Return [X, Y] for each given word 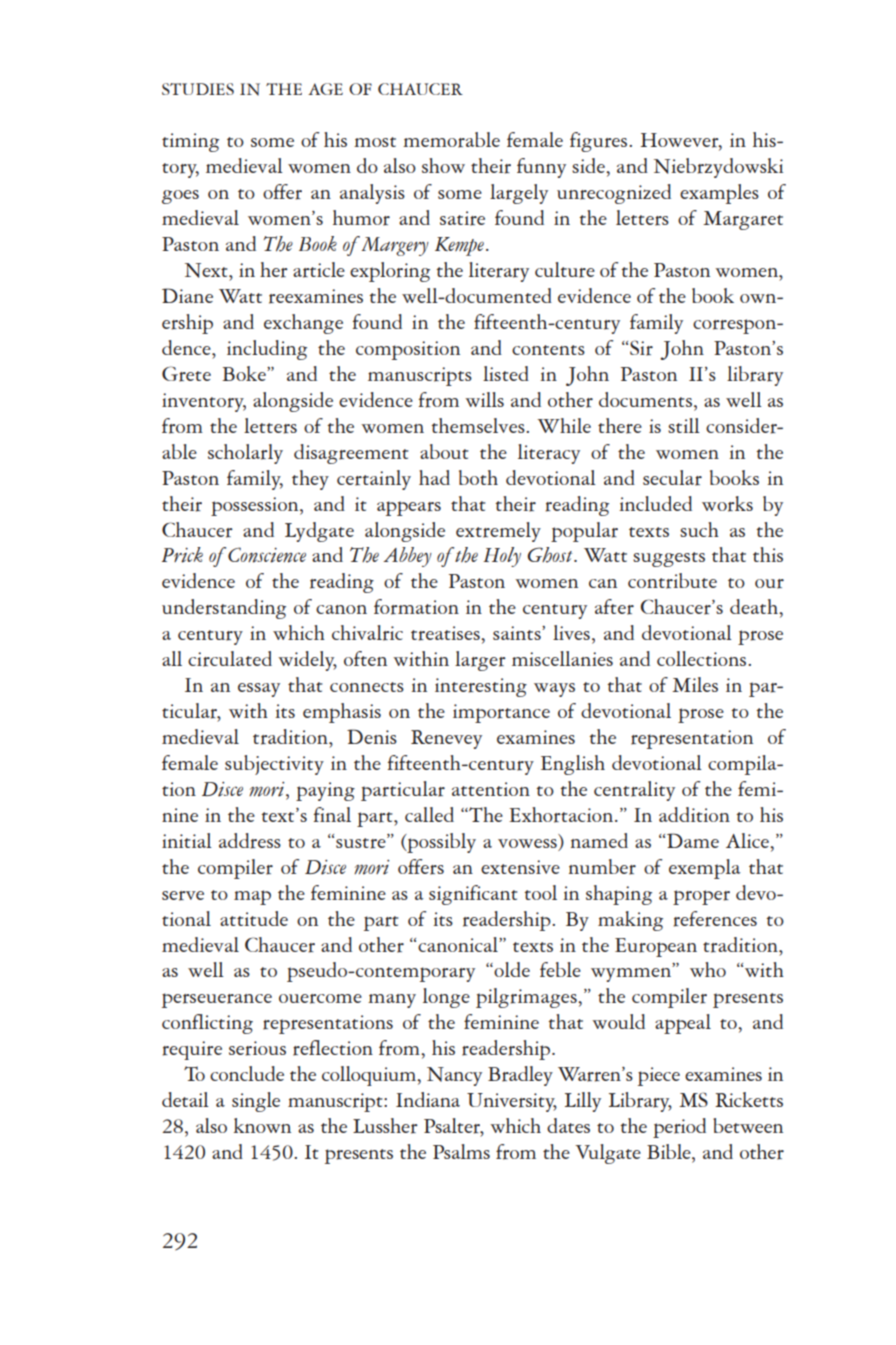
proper [701, 897]
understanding [224, 609]
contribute [672, 581]
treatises [446, 633]
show [443, 165]
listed [506, 373]
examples [719, 194]
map [252, 897]
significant [473, 895]
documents [645, 399]
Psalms [461, 1151]
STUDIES [198, 89]
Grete [186, 374]
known [262, 1125]
